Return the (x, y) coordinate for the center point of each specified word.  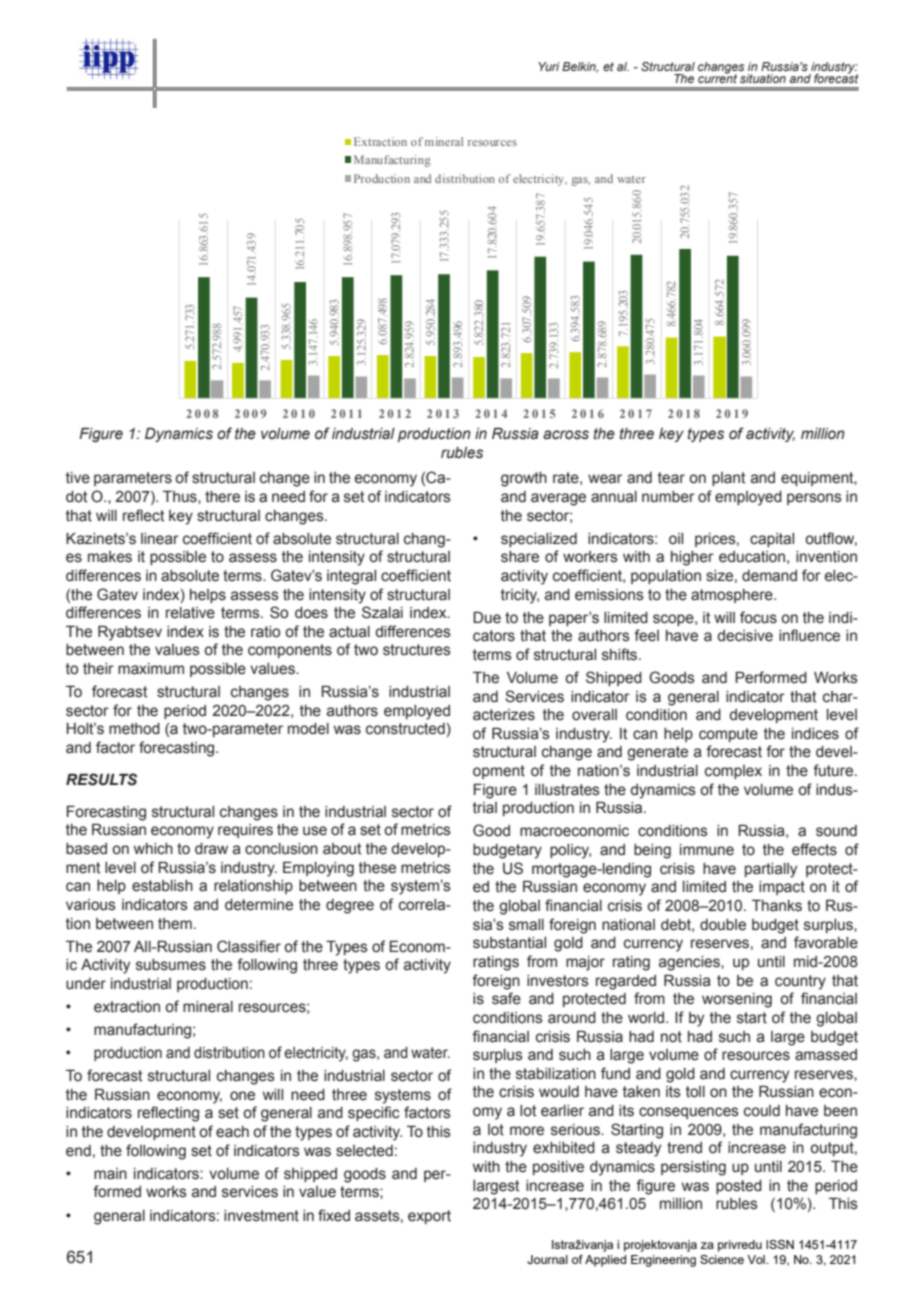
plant (729, 479)
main (110, 1174)
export (429, 1217)
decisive (745, 636)
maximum (151, 669)
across (566, 435)
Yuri (549, 66)
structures (417, 650)
